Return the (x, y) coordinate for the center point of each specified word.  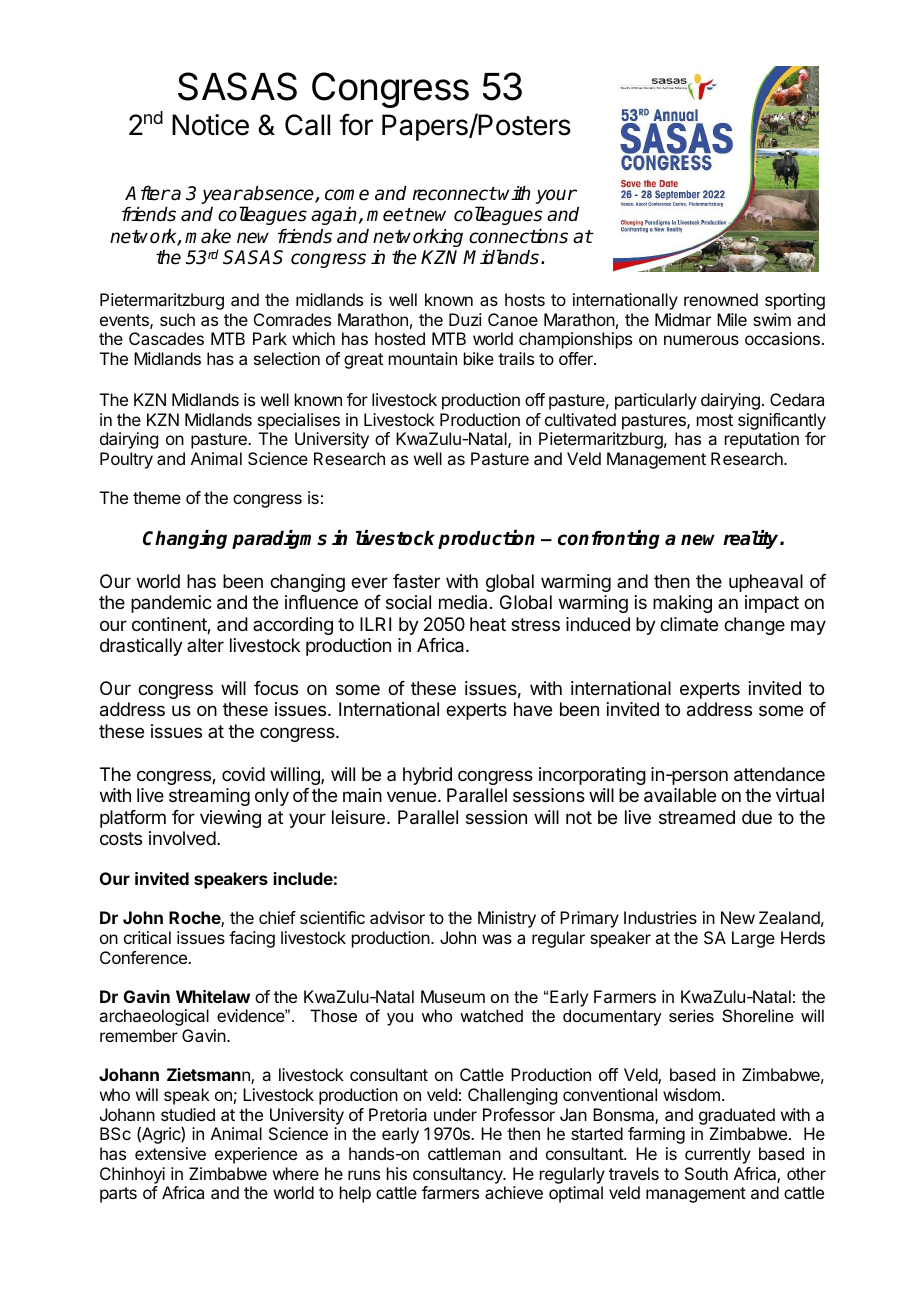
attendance (779, 774)
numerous (701, 340)
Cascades (166, 338)
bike (479, 358)
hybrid (427, 776)
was (497, 939)
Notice (210, 125)
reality (752, 539)
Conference (144, 957)
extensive (170, 1153)
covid (243, 774)
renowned (721, 299)
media (463, 602)
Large (753, 939)
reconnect (455, 194)
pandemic (171, 604)
